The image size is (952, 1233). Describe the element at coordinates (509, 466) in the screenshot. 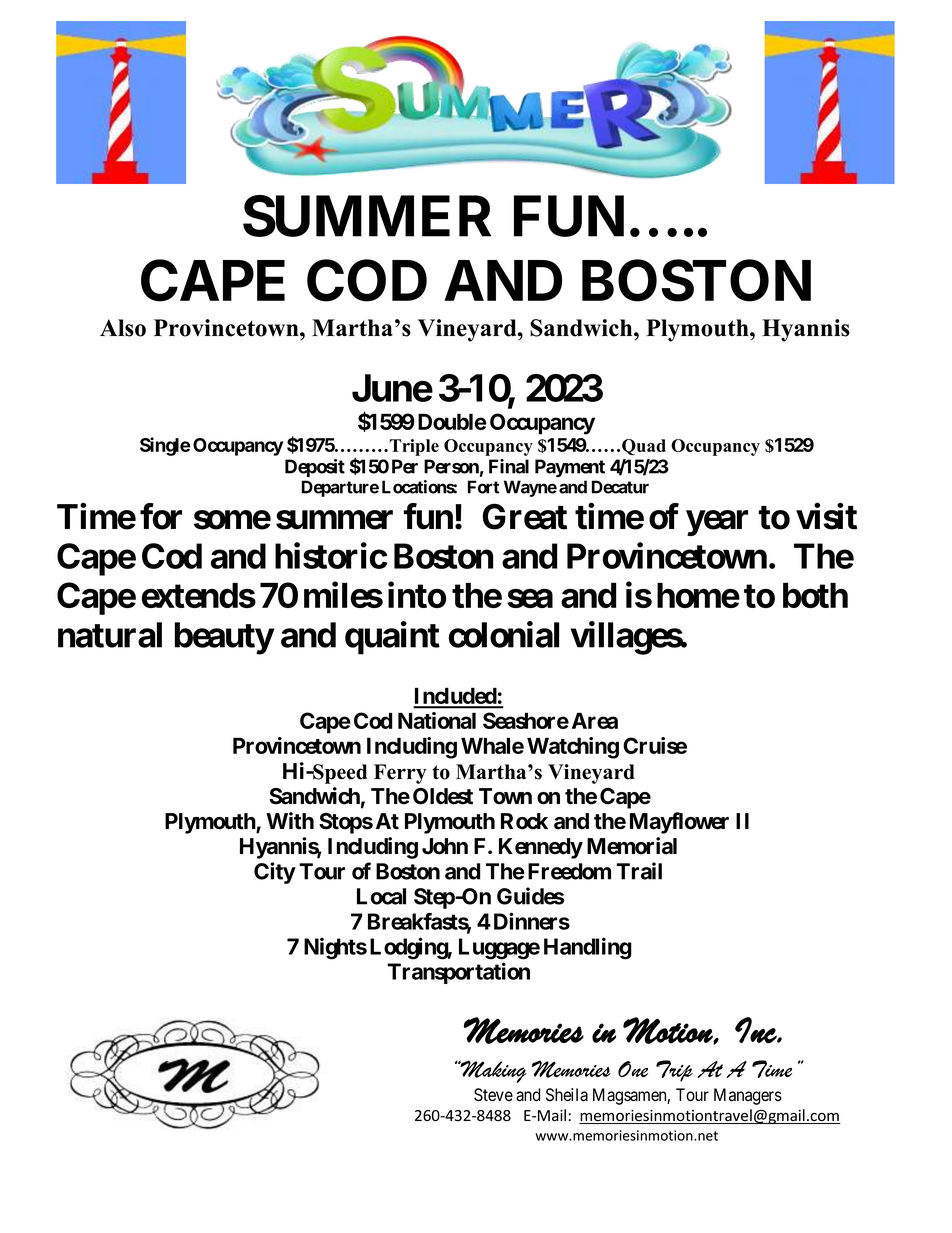

I see `Final` at that location.
